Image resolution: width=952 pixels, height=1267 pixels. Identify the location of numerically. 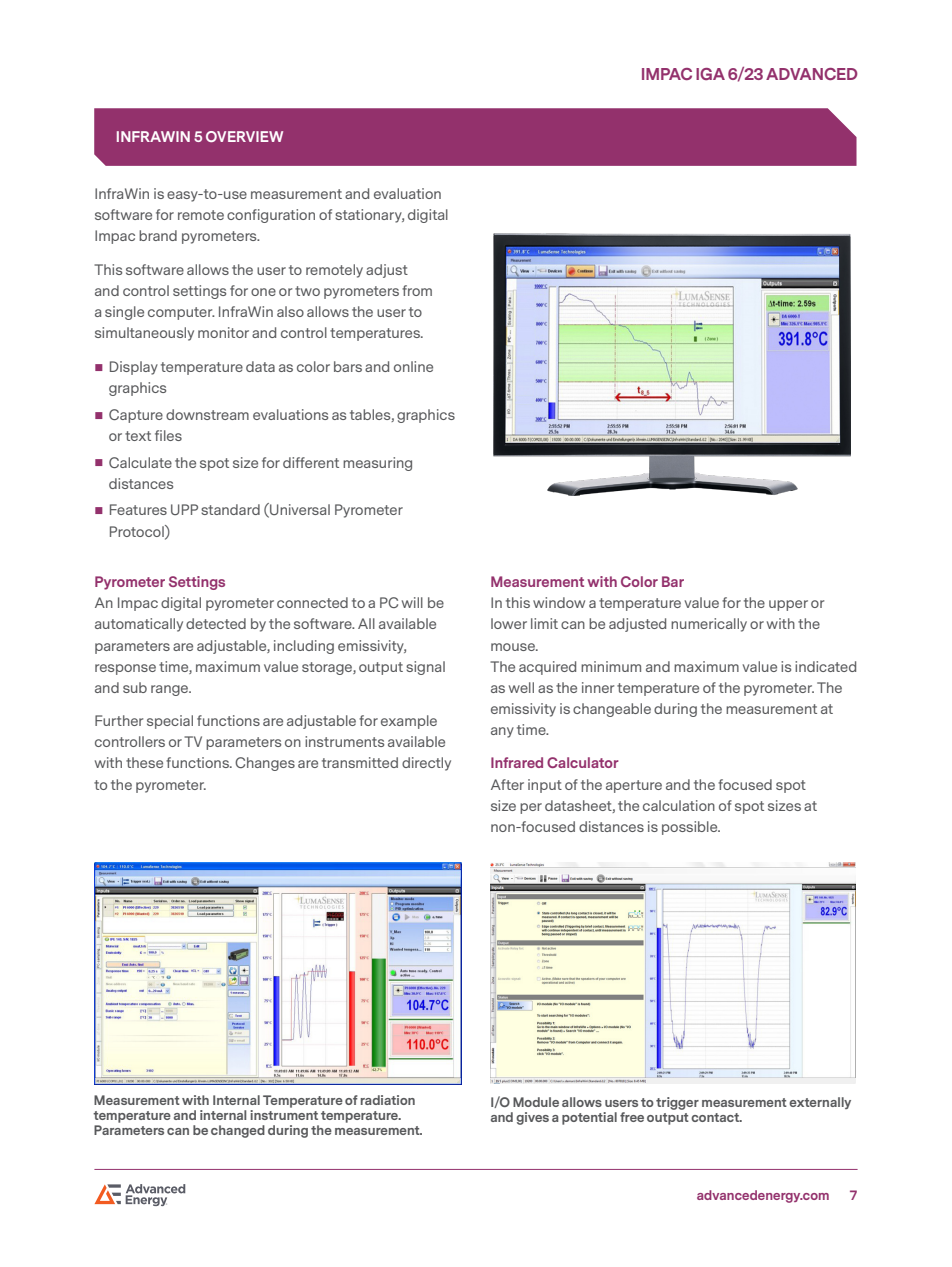
(709, 625).
